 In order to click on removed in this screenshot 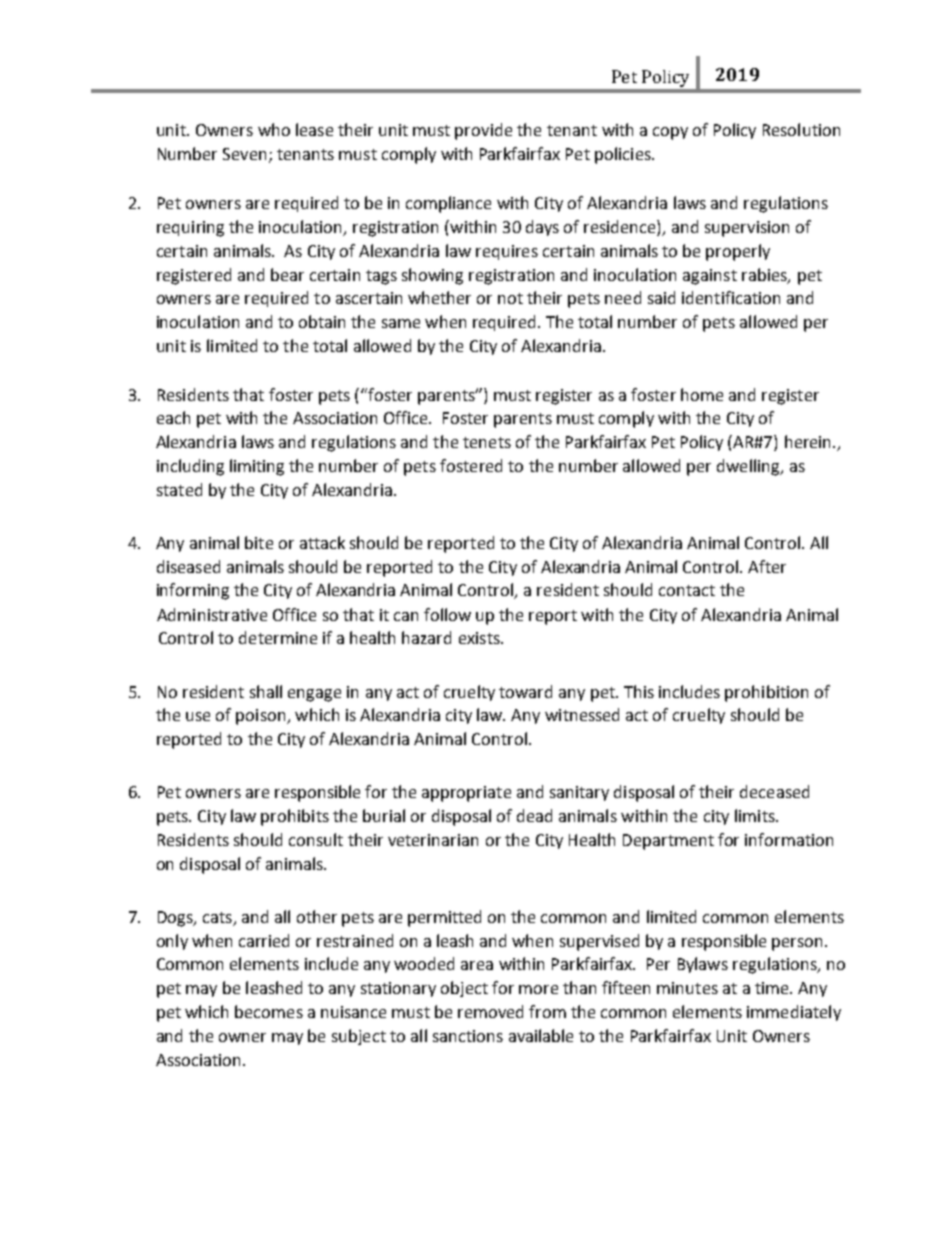, I will do `click(490, 1011)`.
